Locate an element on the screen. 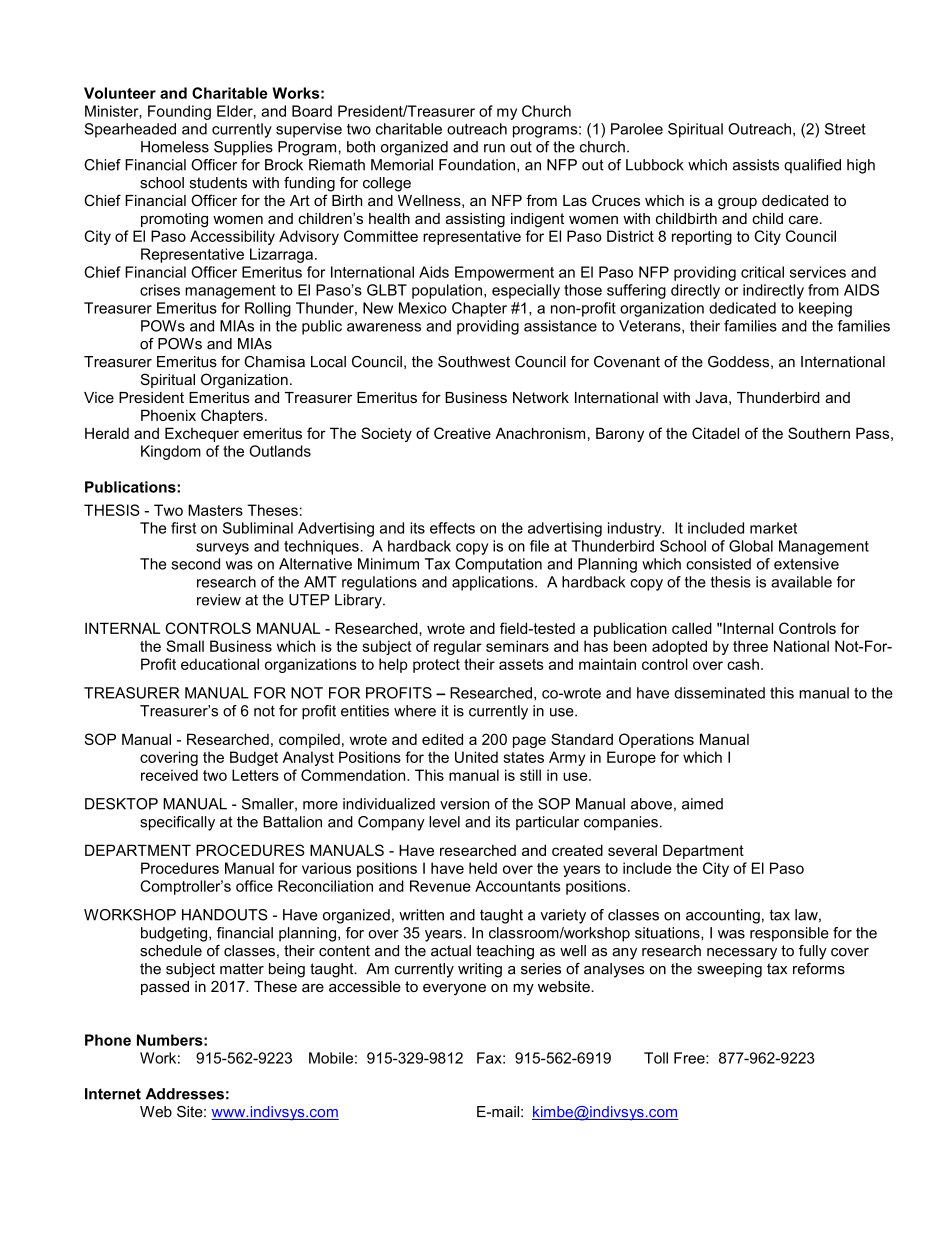 The image size is (952, 1233). United is located at coordinates (476, 757).
